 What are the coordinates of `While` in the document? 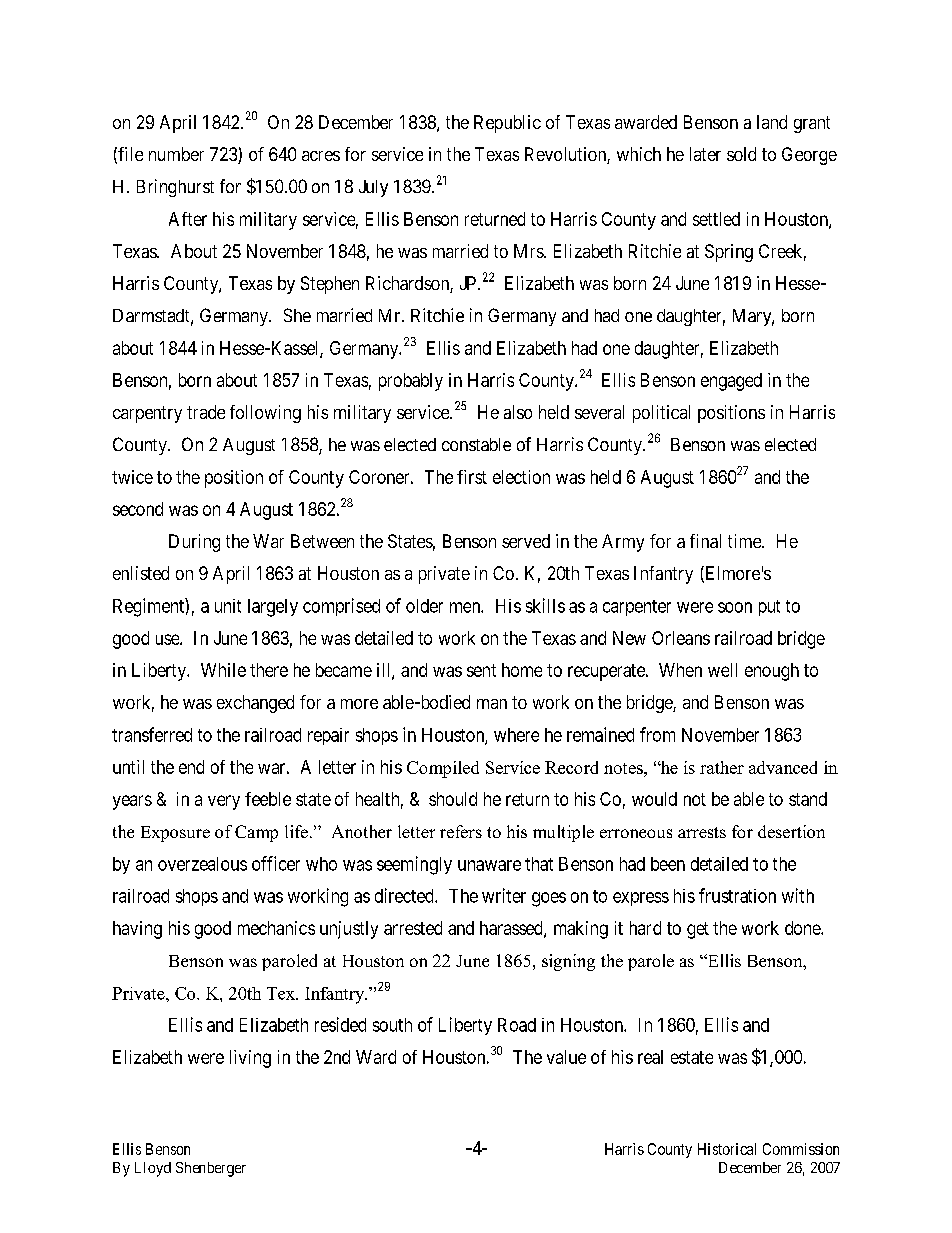 It's located at (223, 670).
